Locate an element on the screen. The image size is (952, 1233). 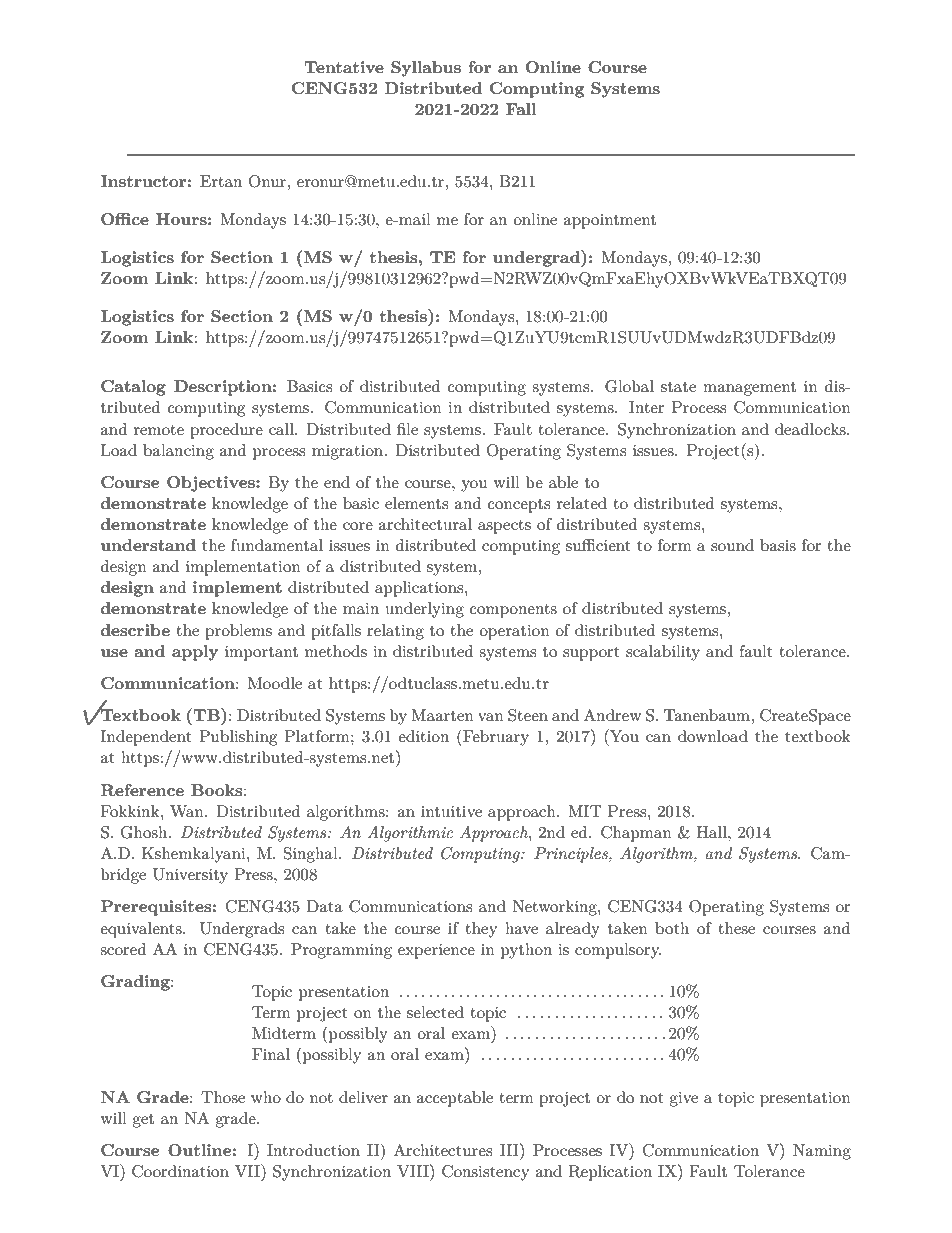
Coordination is located at coordinates (180, 1171).
